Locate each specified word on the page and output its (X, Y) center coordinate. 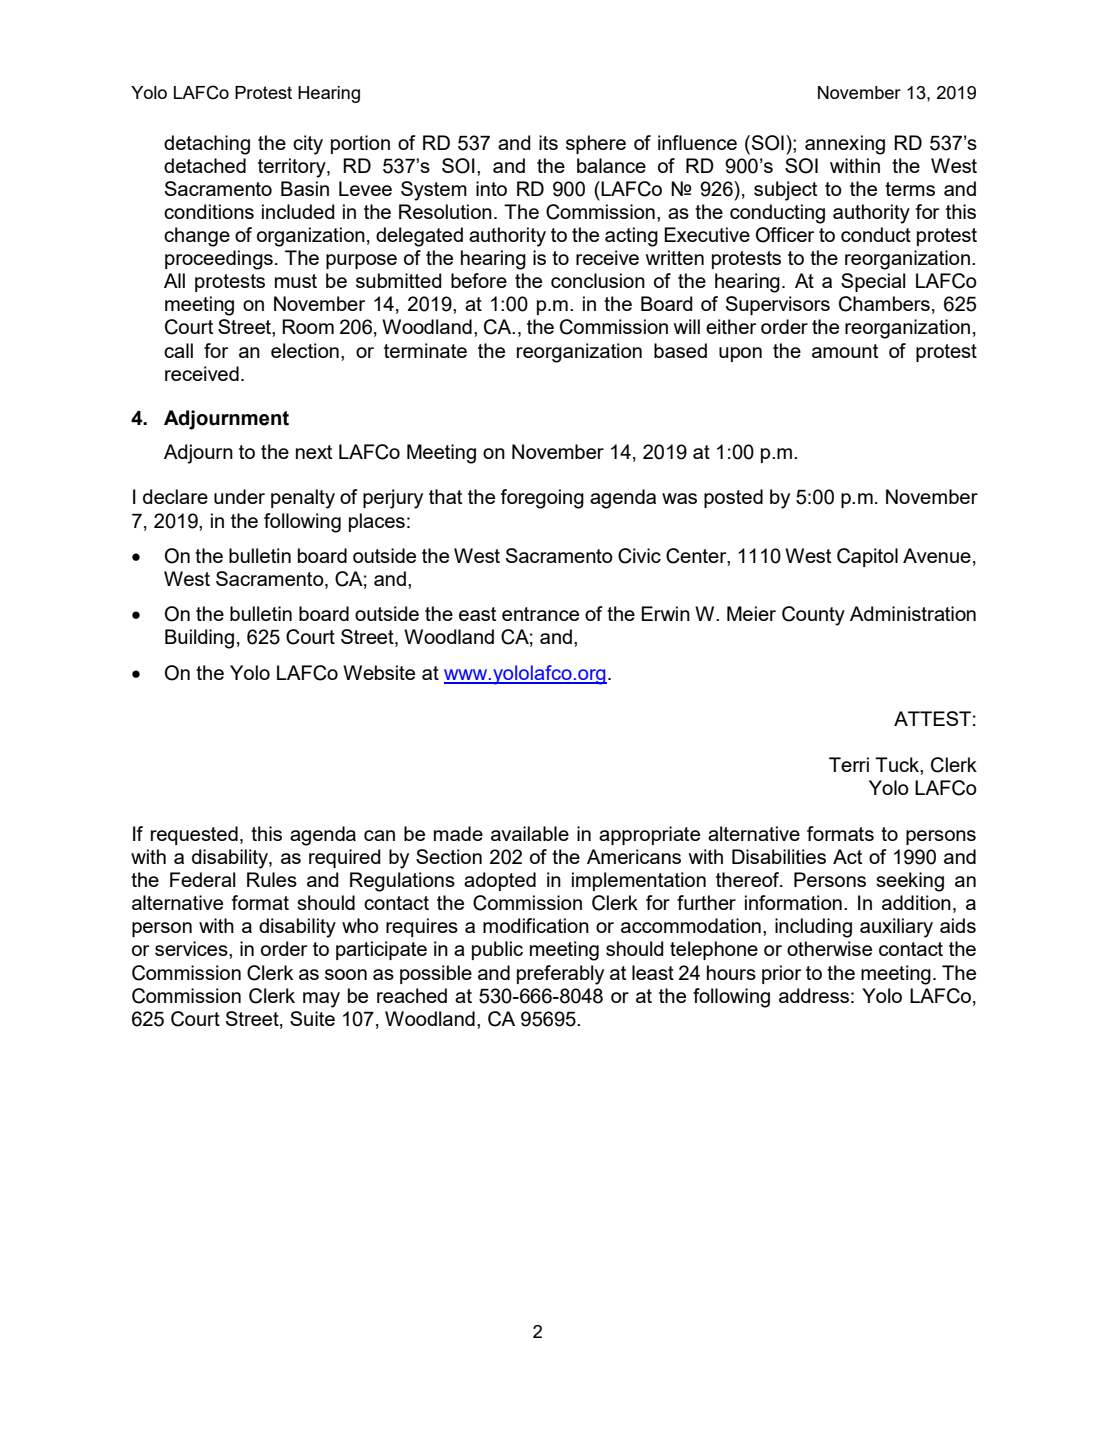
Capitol (867, 557)
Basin (305, 188)
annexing (845, 145)
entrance (540, 614)
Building (199, 639)
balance (611, 165)
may (321, 1000)
